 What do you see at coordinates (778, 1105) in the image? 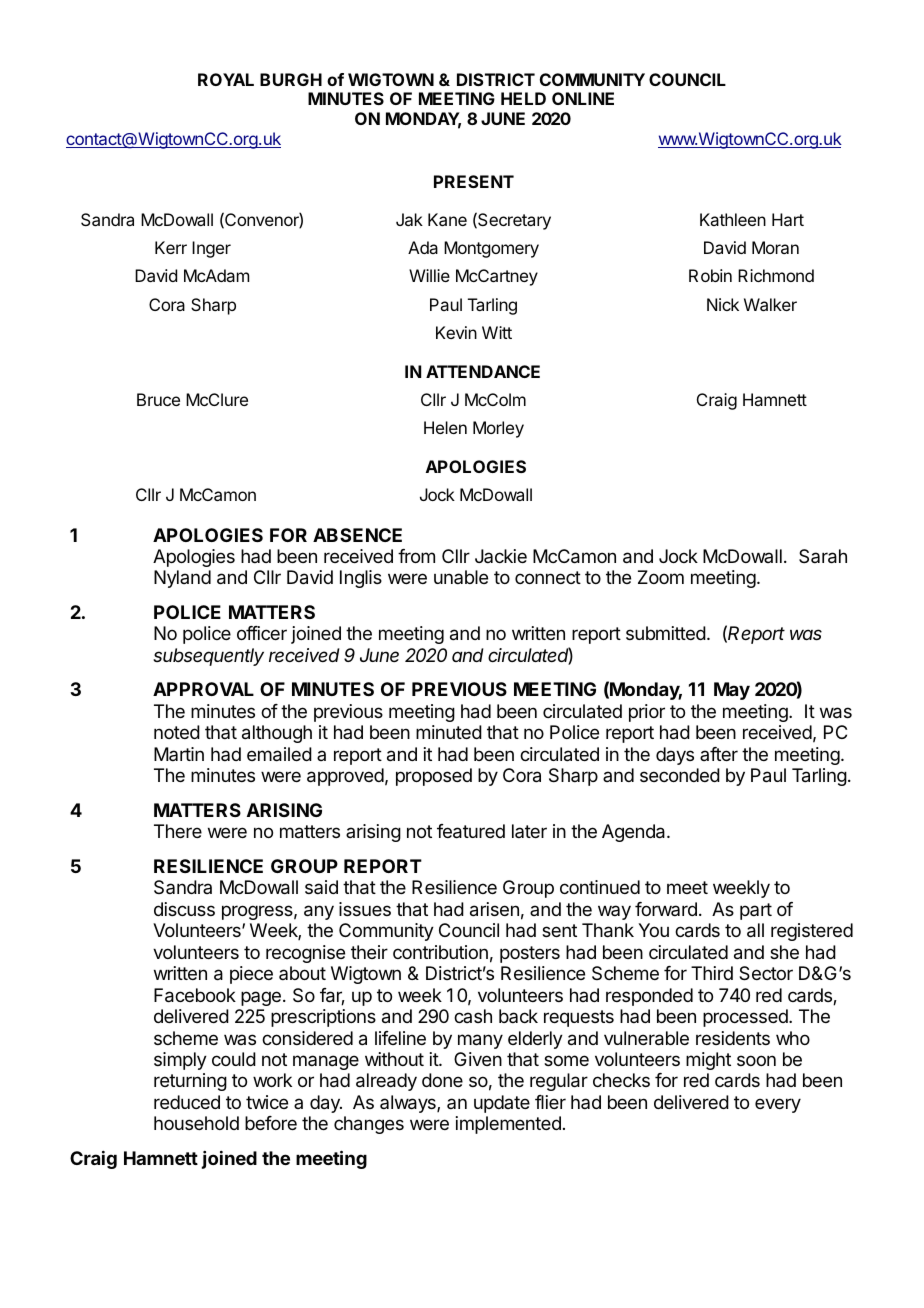
I see `every` at bounding box center [778, 1105].
